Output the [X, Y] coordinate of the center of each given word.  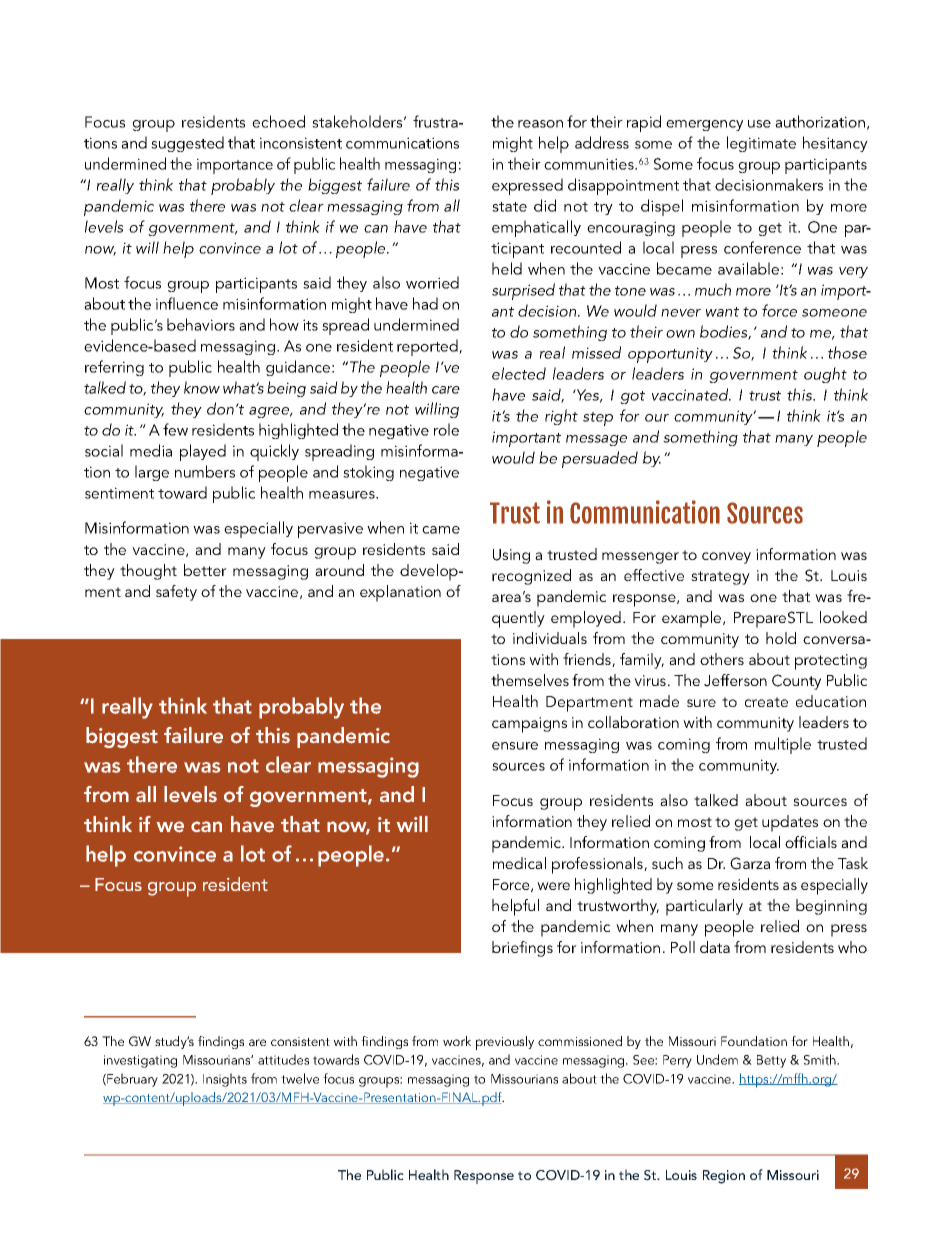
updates [790, 823]
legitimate [761, 144]
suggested [187, 144]
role [446, 429]
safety [176, 593]
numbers [205, 471]
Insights [225, 1080]
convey [726, 558]
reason [540, 124]
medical [519, 863]
